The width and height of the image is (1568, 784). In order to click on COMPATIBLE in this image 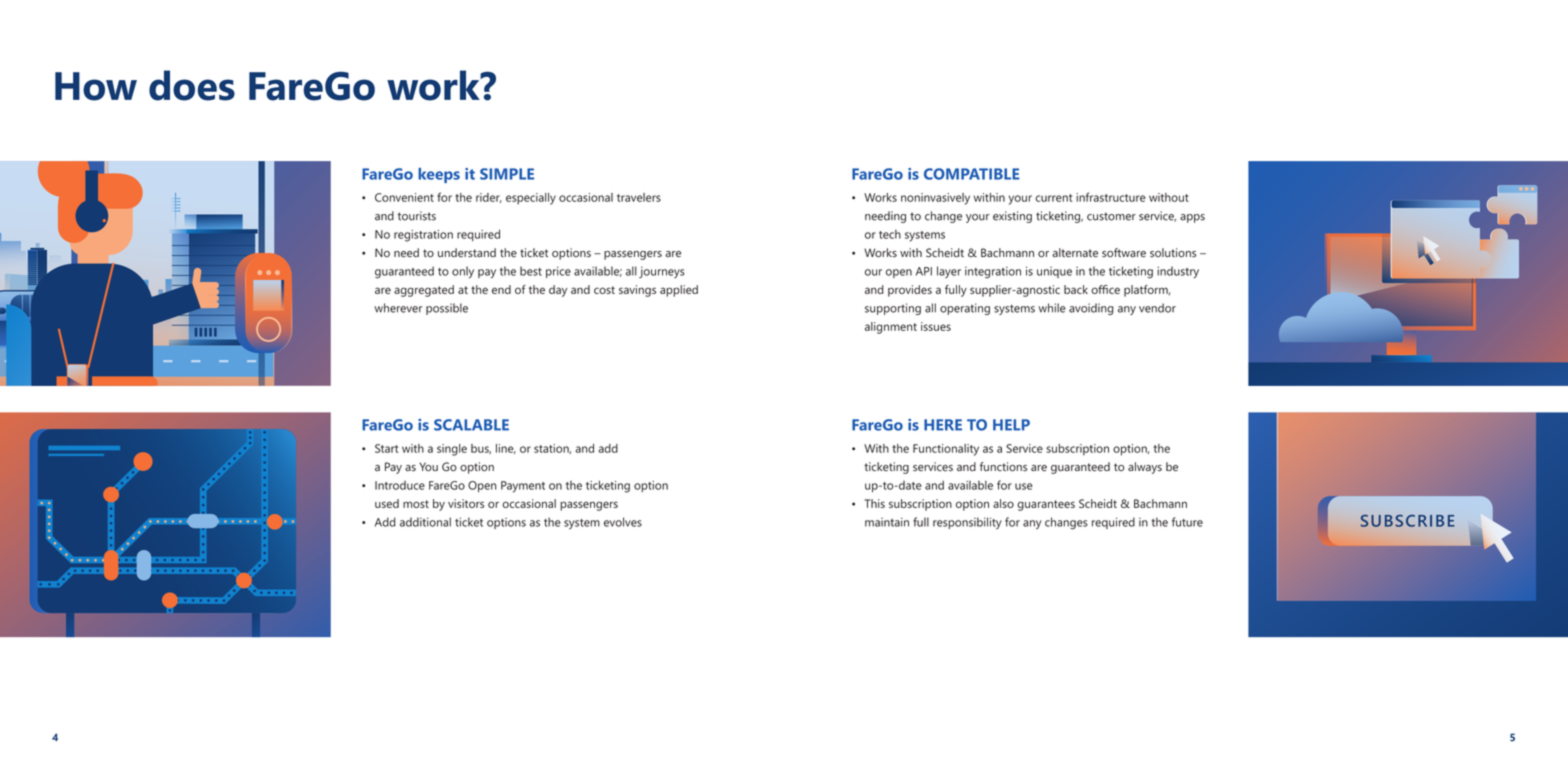, I will do `click(972, 174)`.
